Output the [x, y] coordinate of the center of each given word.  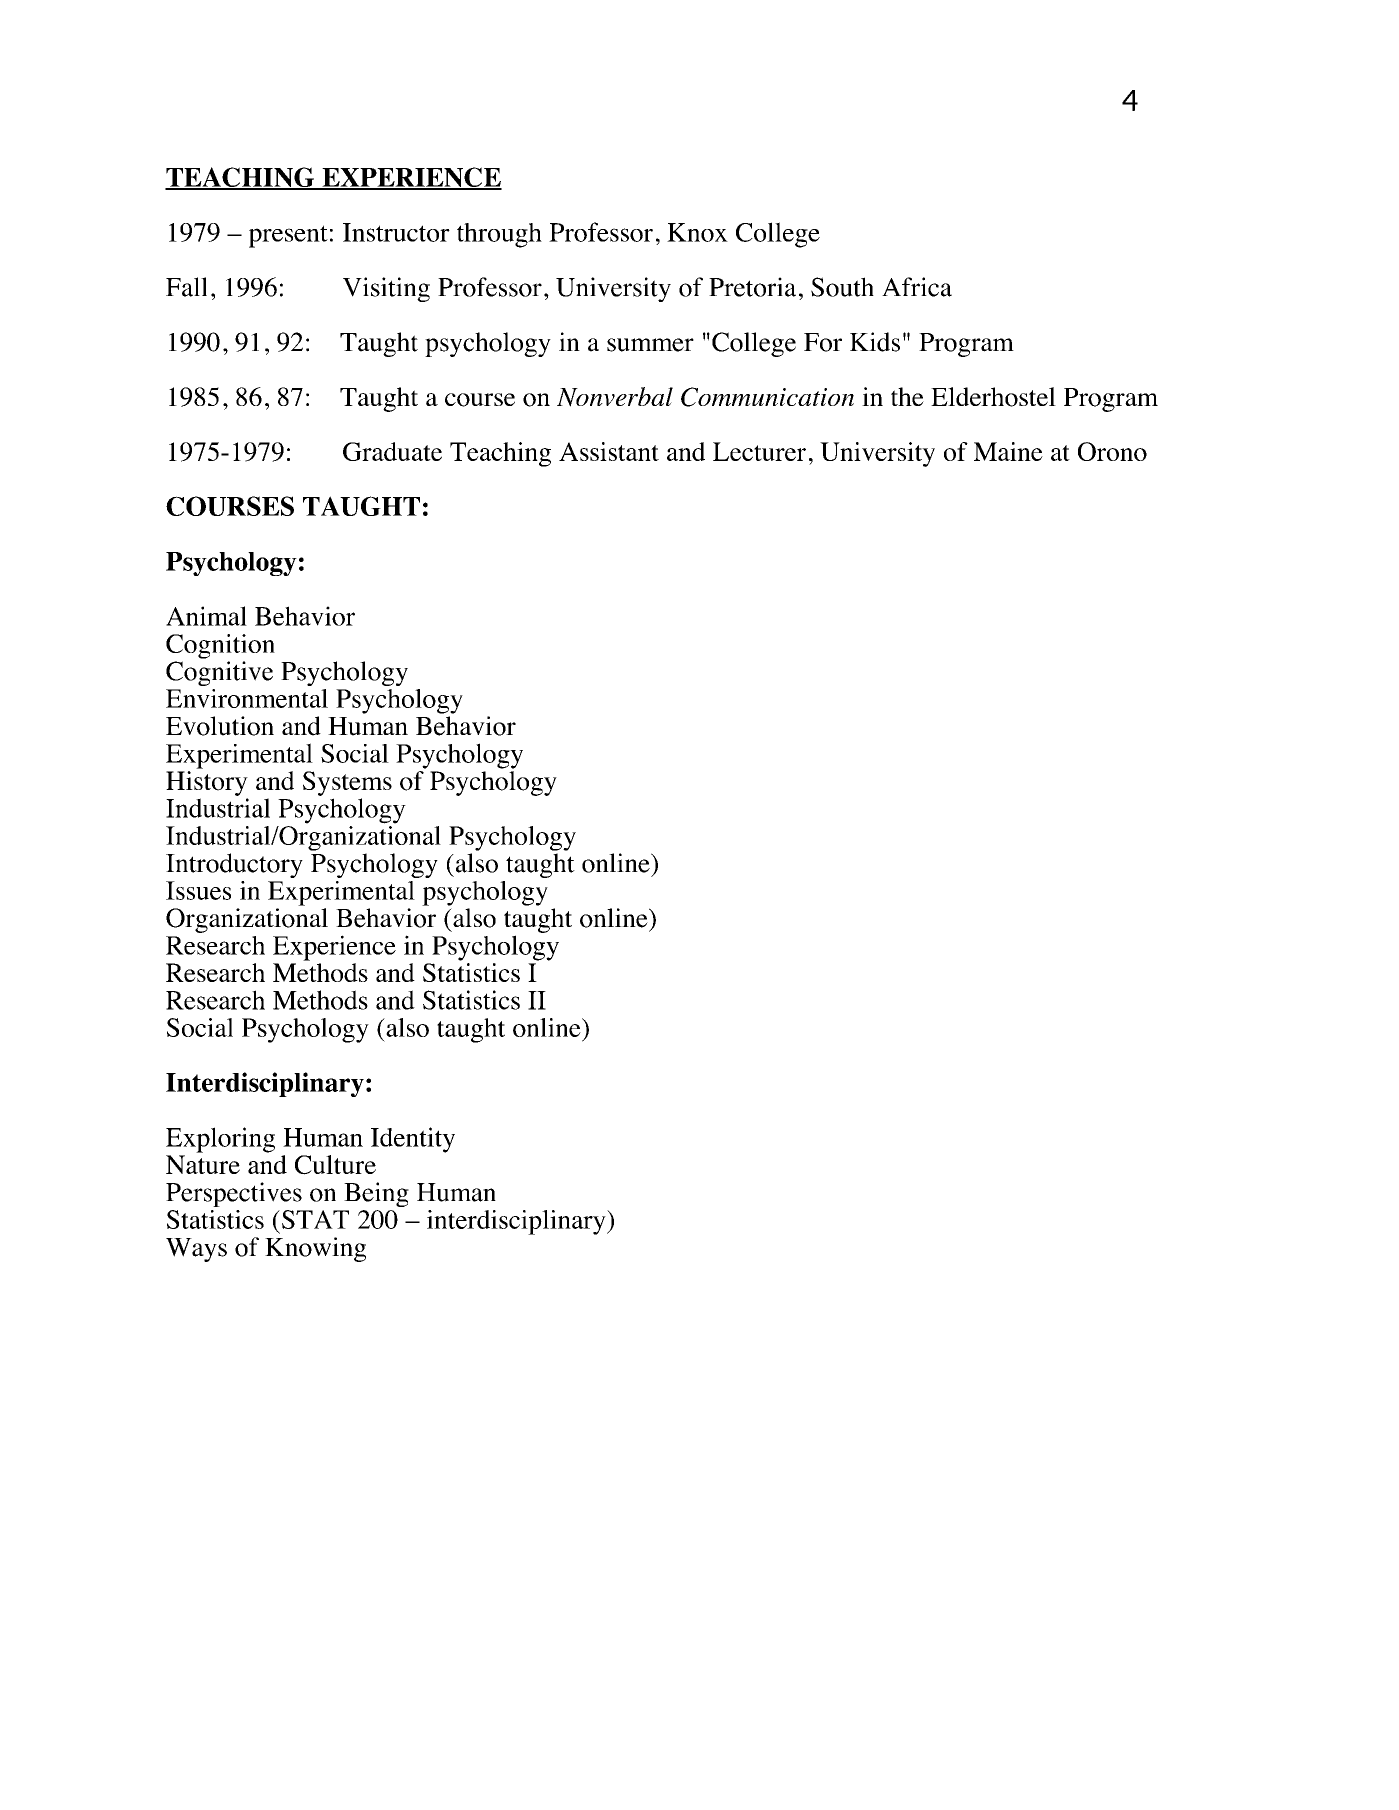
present [288, 236]
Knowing [315, 1249]
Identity [413, 1140]
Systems [347, 783]
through [499, 235]
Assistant [609, 451]
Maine [1008, 451]
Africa [917, 287]
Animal [206, 616]
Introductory [234, 865]
